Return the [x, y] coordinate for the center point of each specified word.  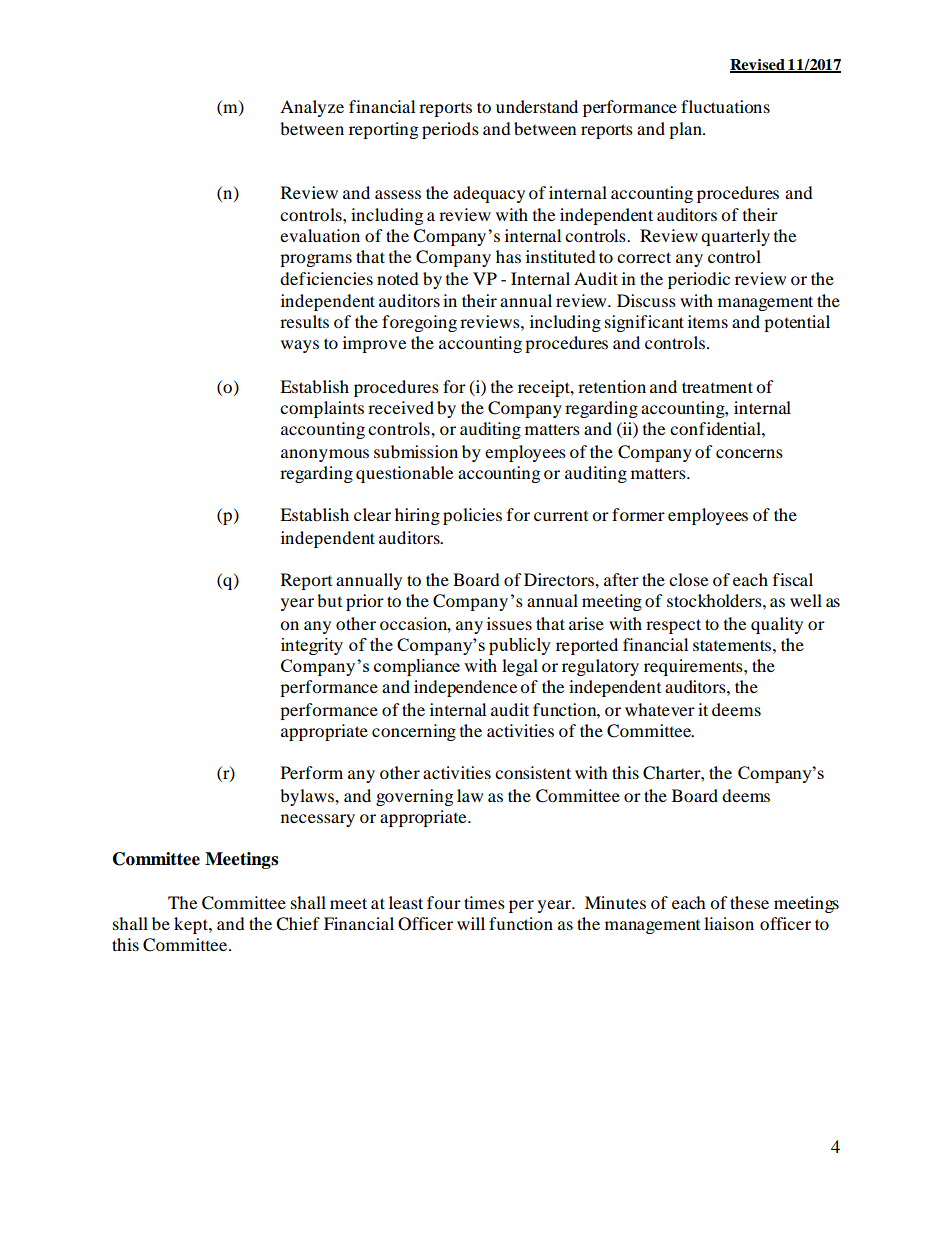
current [561, 515]
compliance [417, 667]
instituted [561, 256]
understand [537, 106]
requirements [694, 667]
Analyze [312, 108]
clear [372, 514]
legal [520, 667]
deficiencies [326, 278]
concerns [749, 453]
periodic [699, 280]
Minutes [615, 902]
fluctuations [725, 106]
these [749, 902]
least [406, 902]
